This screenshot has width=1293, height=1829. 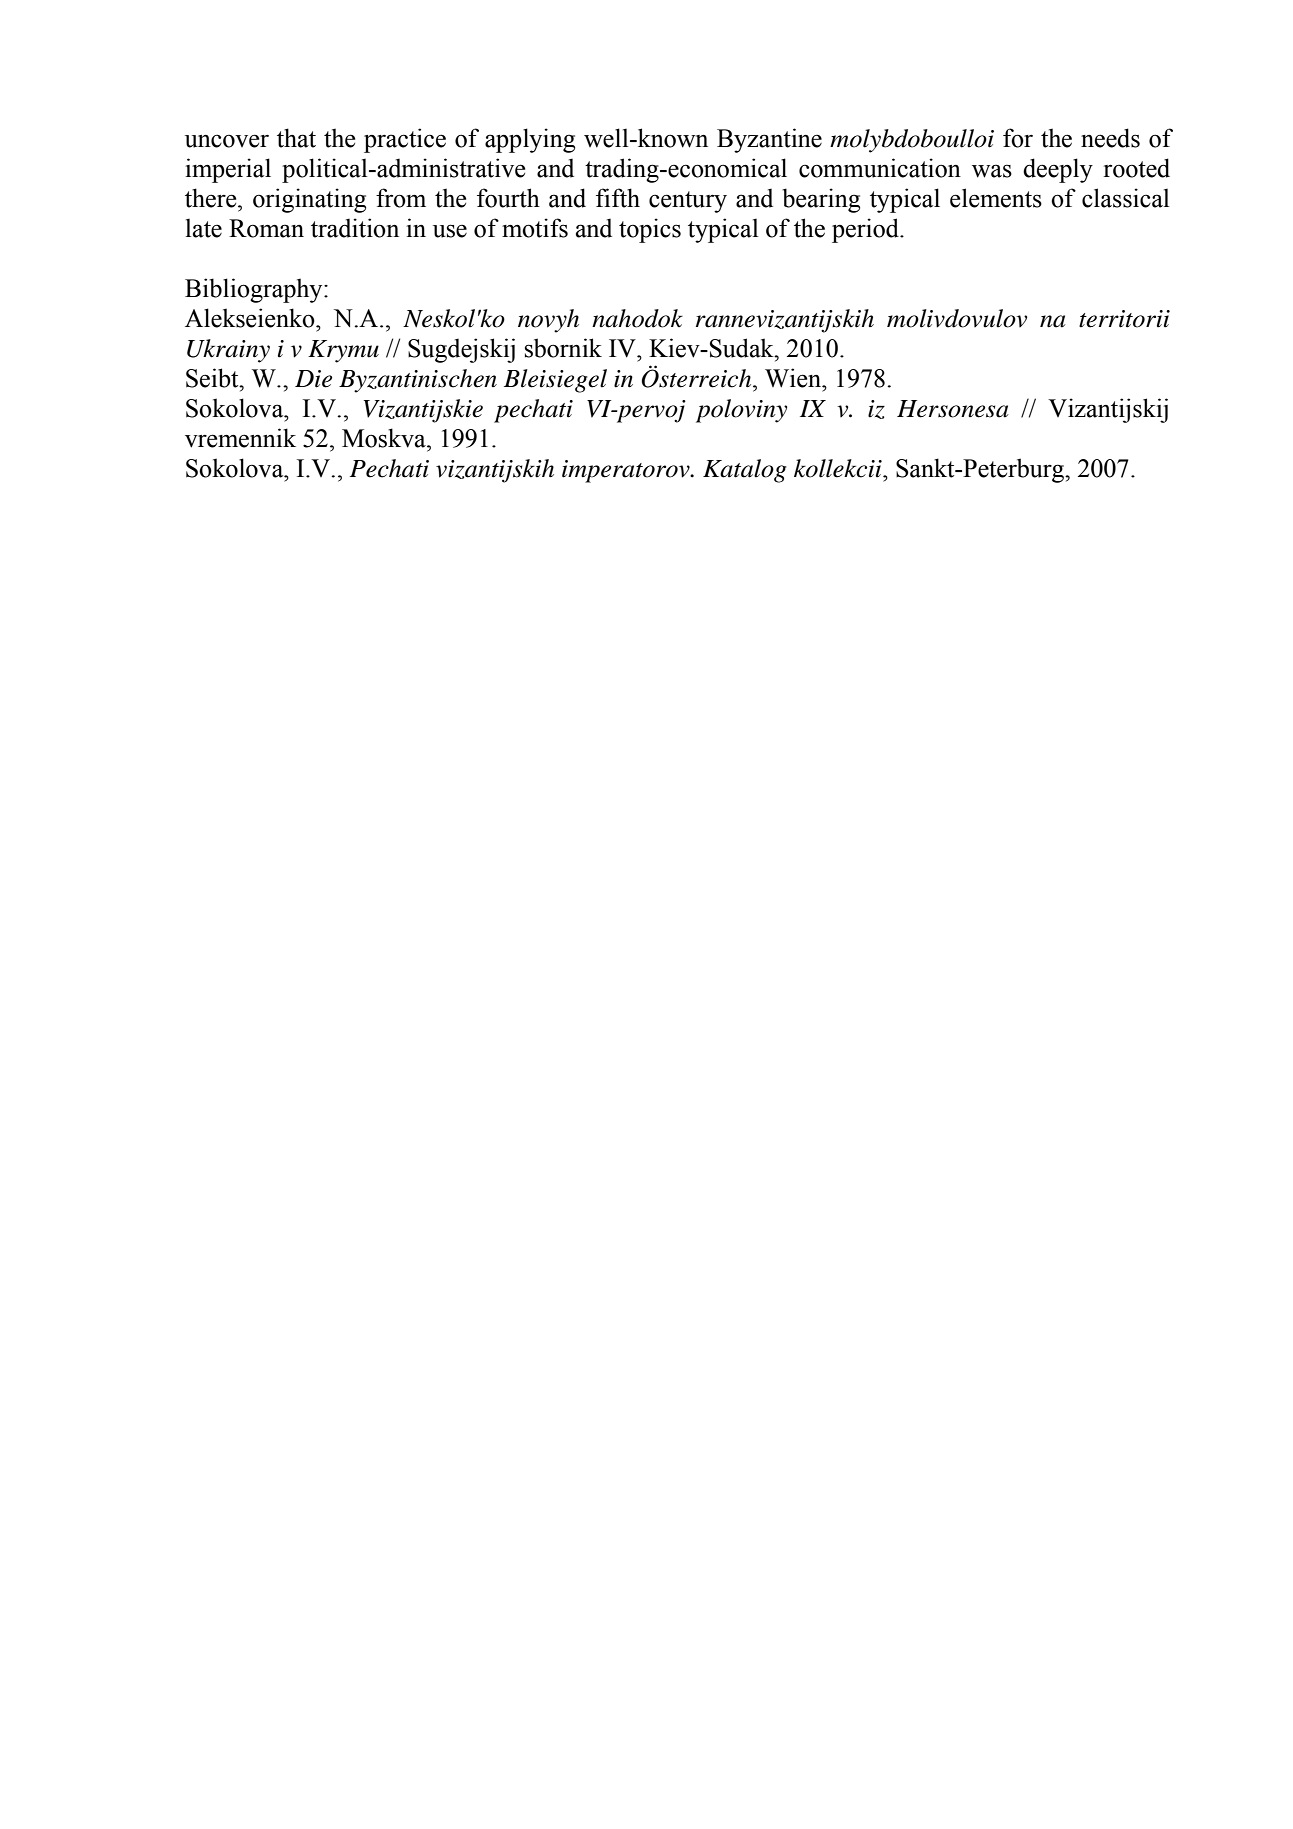 What do you see at coordinates (650, 230) in the screenshot?
I see `topics` at bounding box center [650, 230].
